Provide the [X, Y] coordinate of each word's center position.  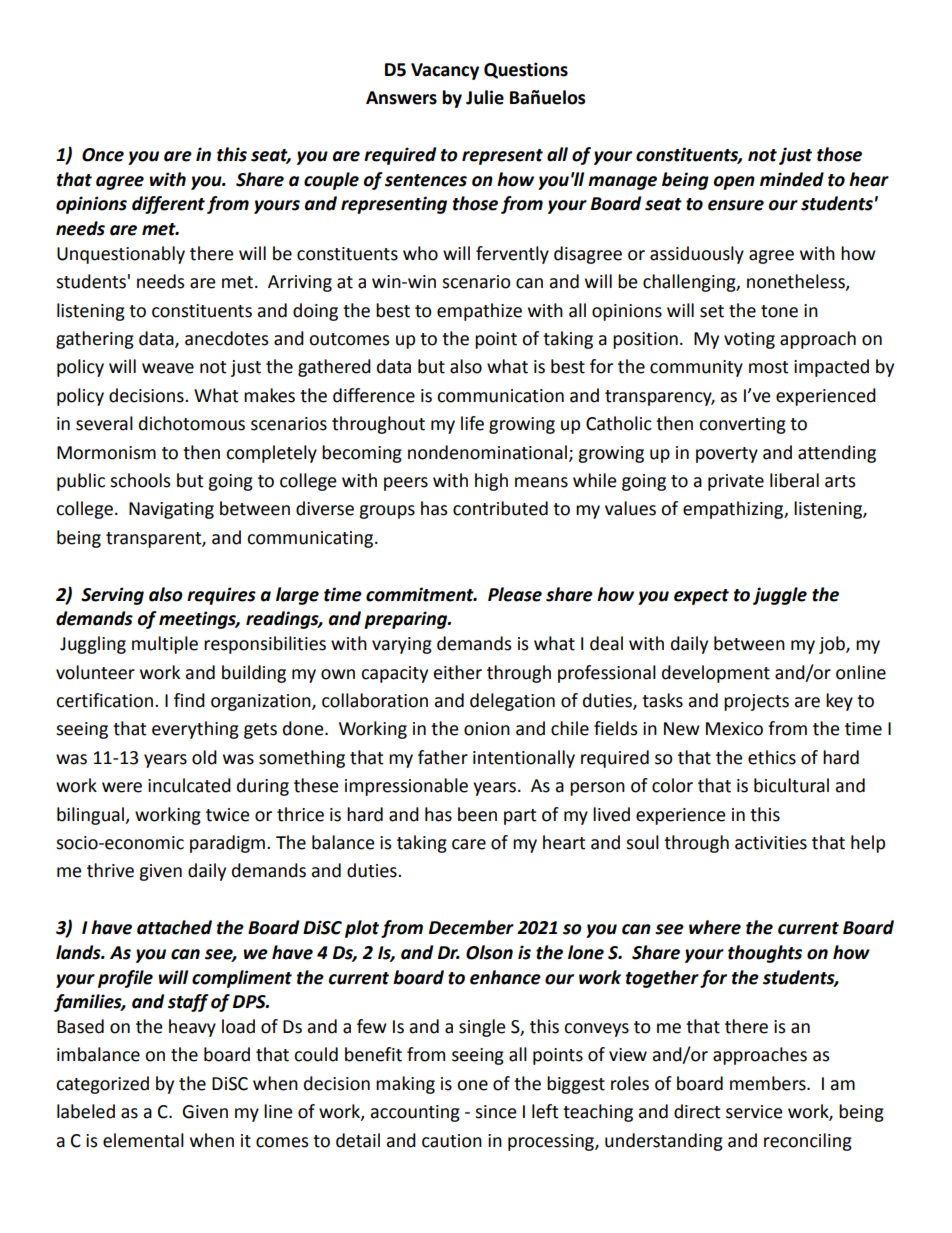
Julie [485, 97]
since [496, 1112]
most [769, 367]
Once [103, 155]
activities [771, 843]
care [469, 844]
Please [515, 594]
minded [792, 179]
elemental [143, 1140]
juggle [780, 596]
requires [221, 596]
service [754, 1112]
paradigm [227, 844]
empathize [479, 312]
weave [168, 368]
